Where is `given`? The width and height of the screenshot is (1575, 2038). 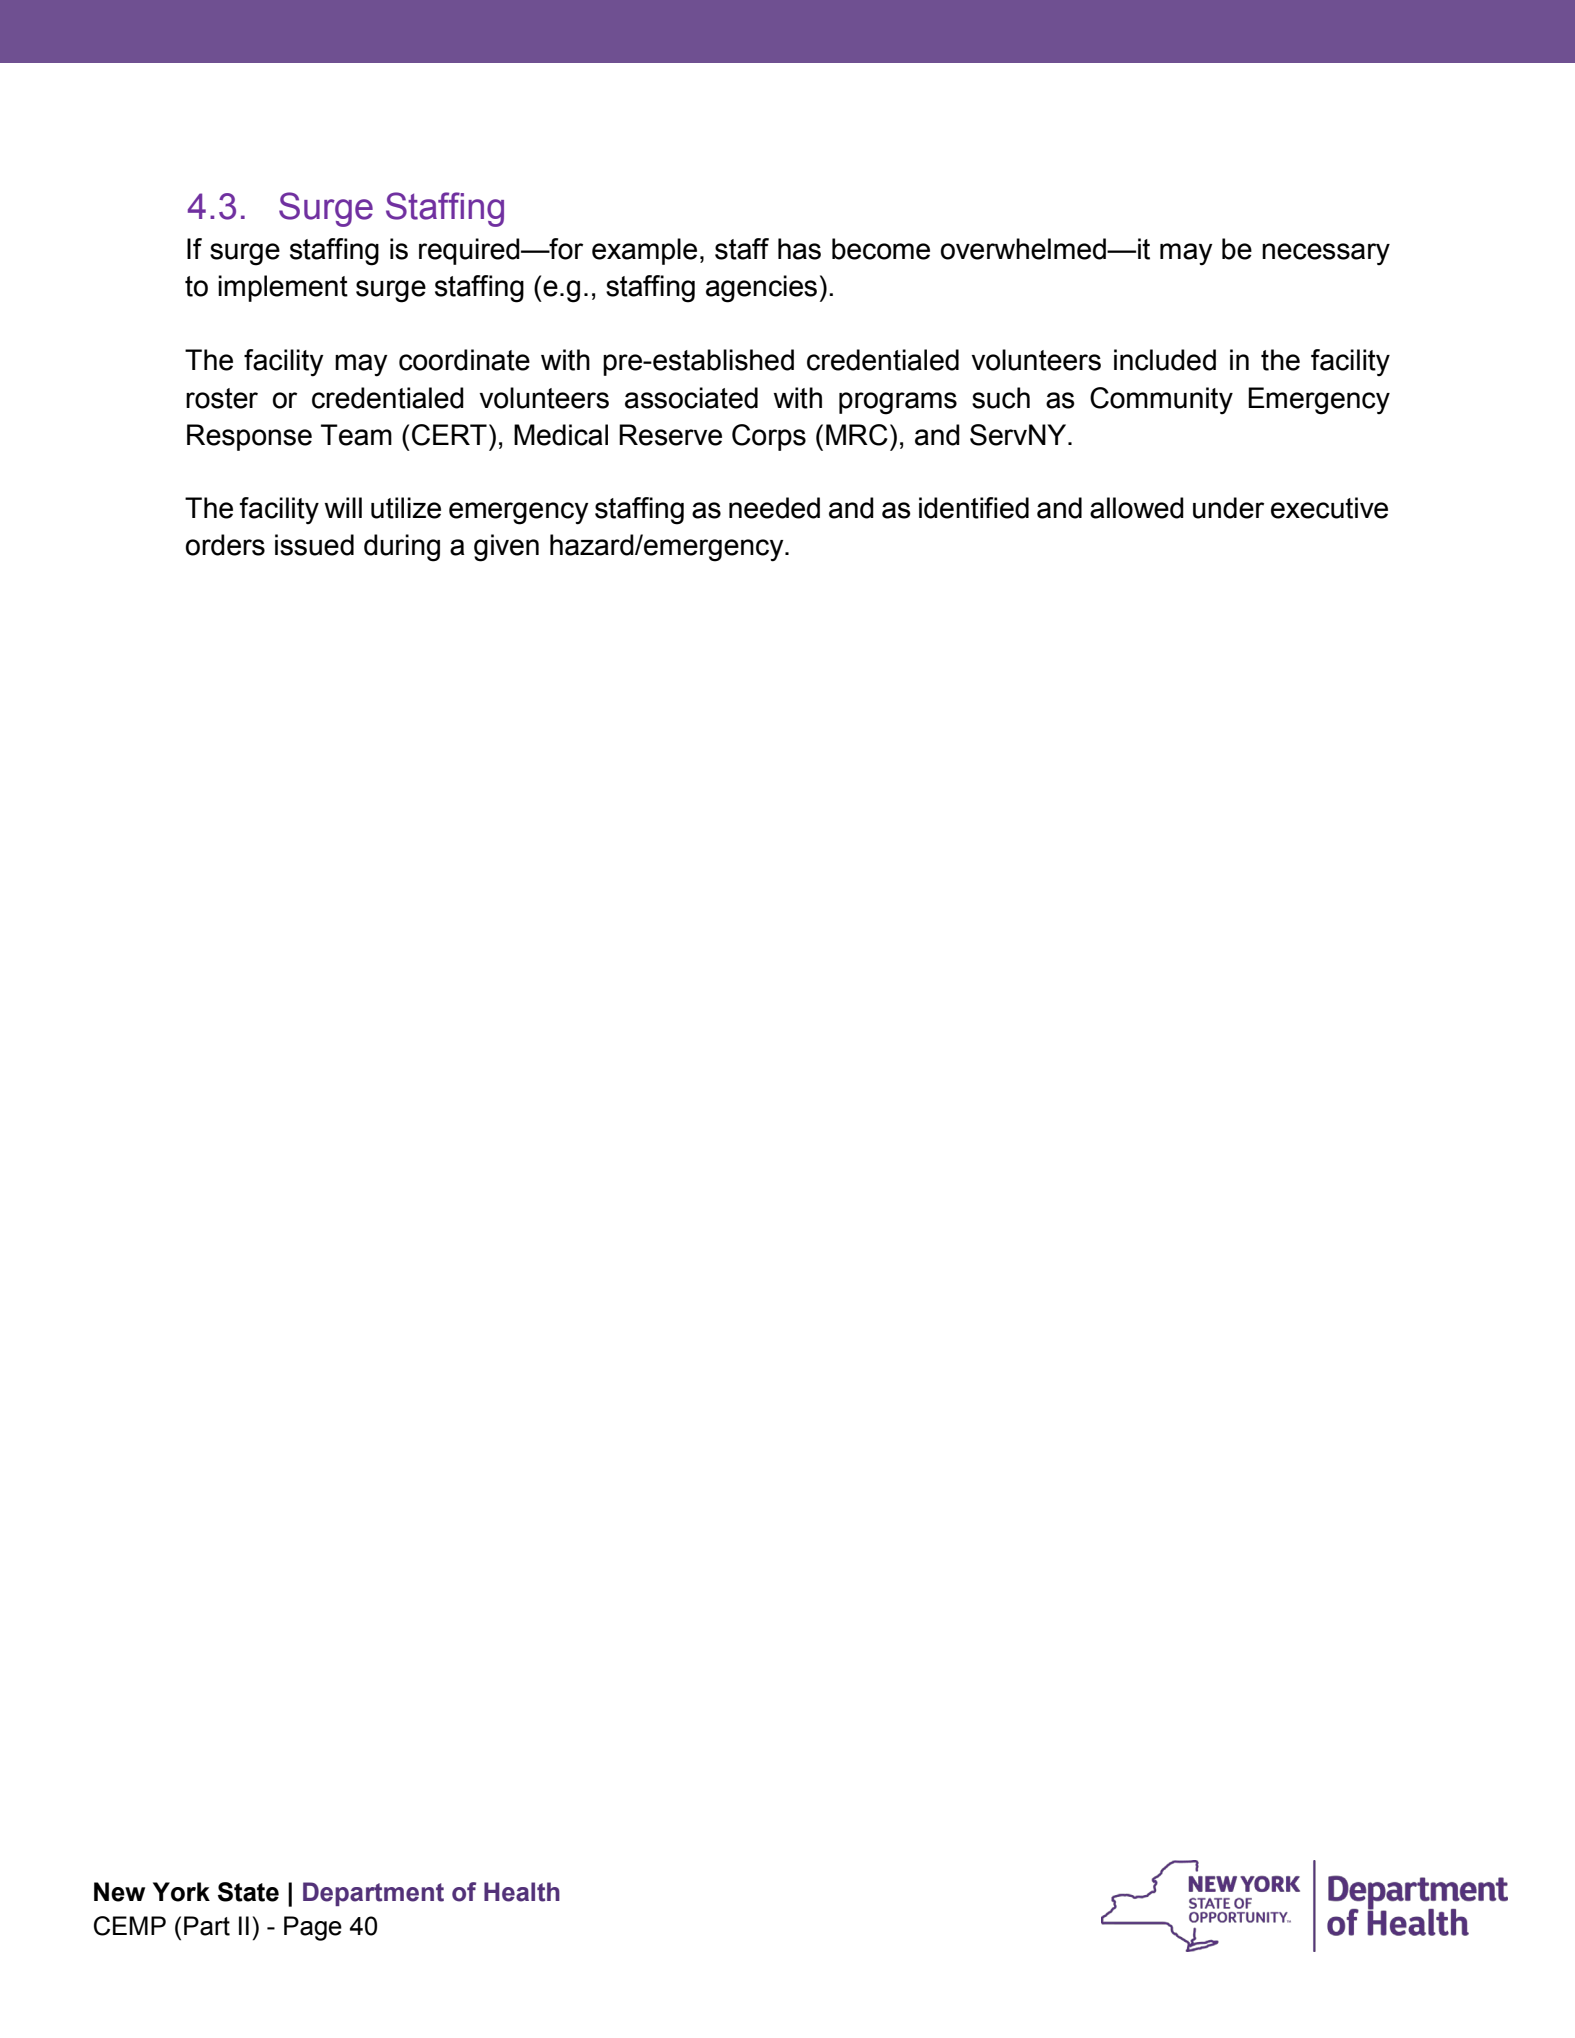 given is located at coordinates (506, 548).
